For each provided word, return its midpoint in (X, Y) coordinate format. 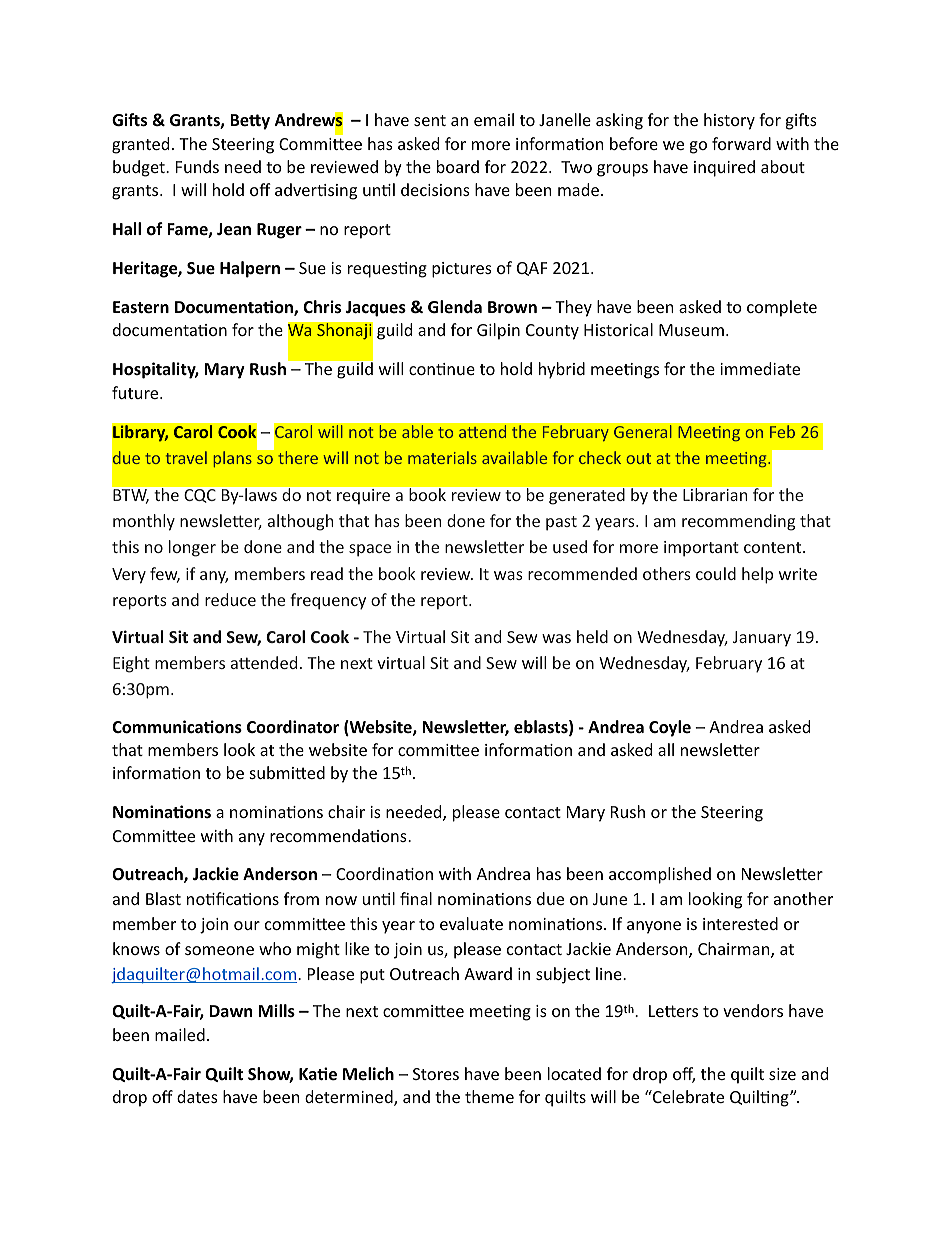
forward (741, 143)
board (458, 166)
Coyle (670, 728)
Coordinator (293, 727)
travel (186, 457)
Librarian (715, 494)
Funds (197, 166)
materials (442, 457)
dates (197, 1096)
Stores (436, 1074)
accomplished (660, 875)
